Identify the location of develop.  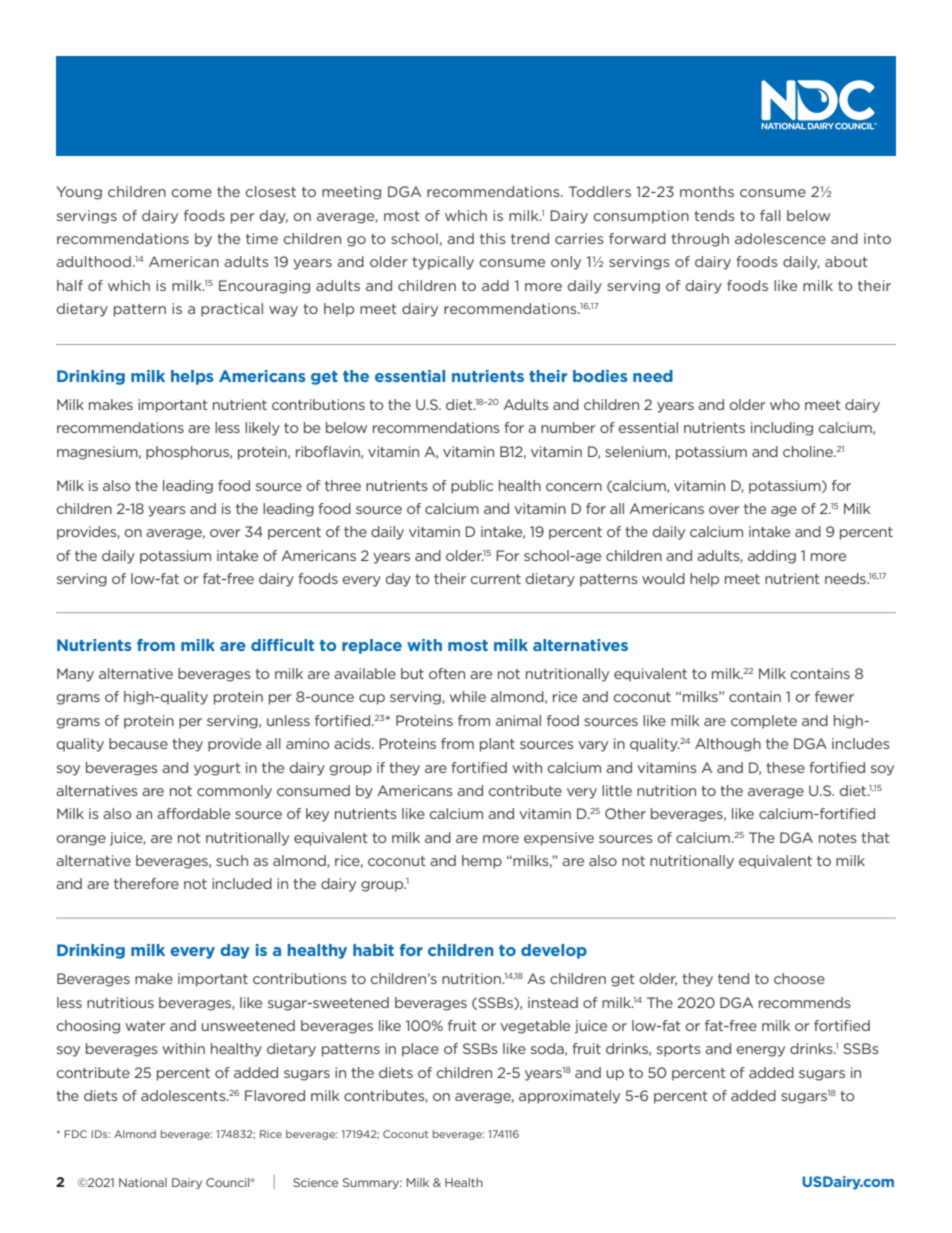
(554, 951).
